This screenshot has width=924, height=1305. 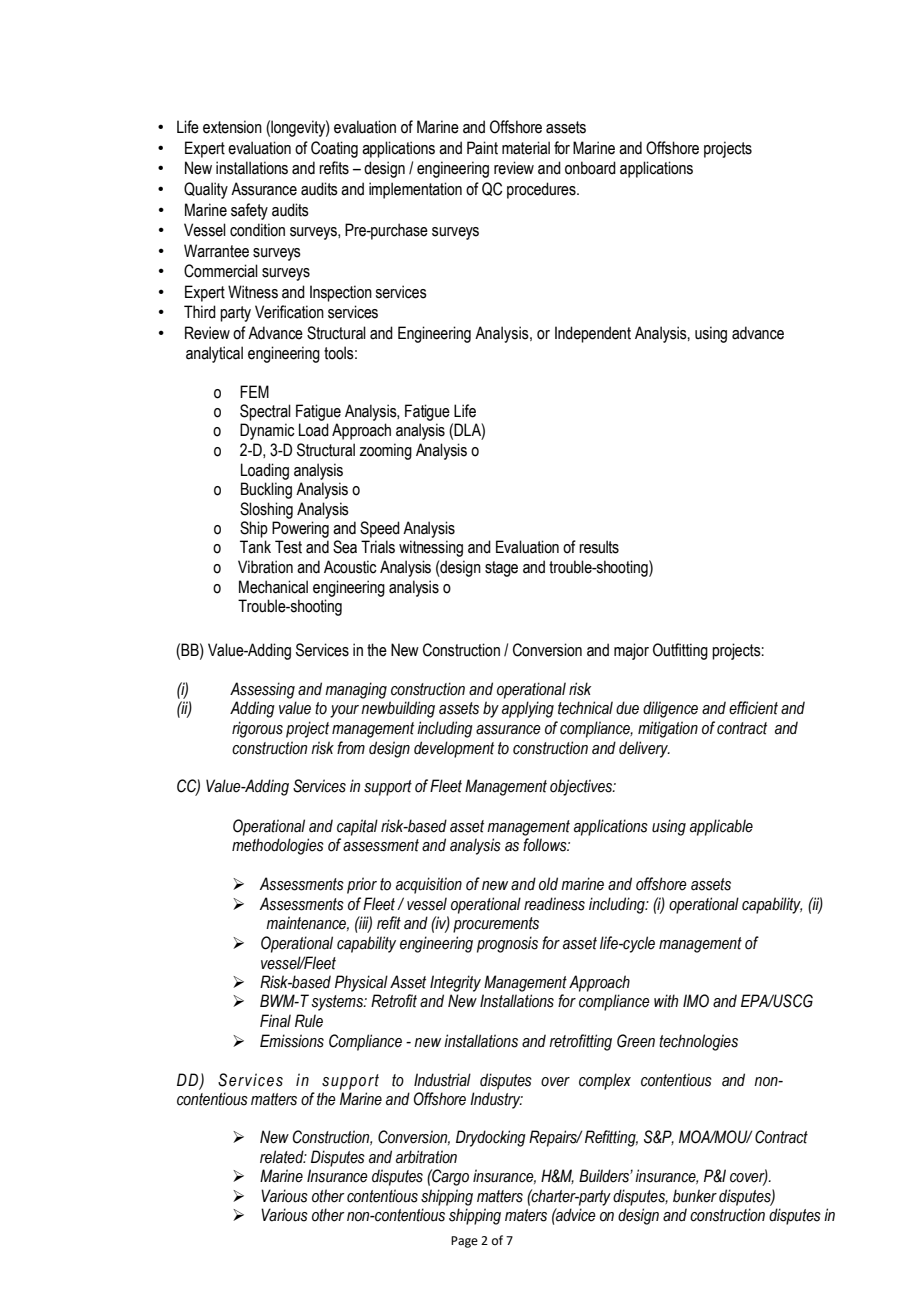 What do you see at coordinates (266, 510) in the screenshot?
I see `Sloshing` at bounding box center [266, 510].
